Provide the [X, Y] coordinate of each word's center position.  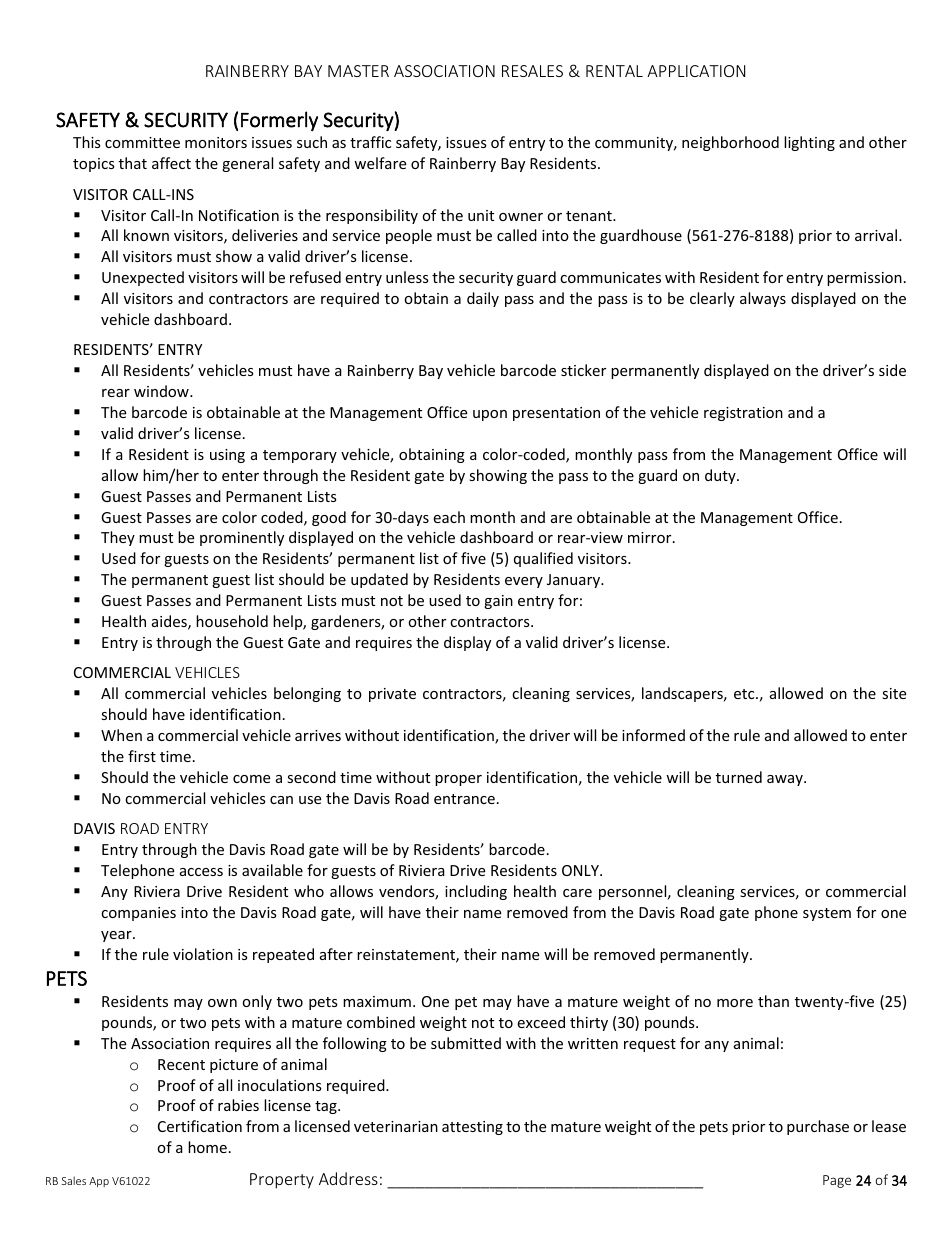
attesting [472, 1128]
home [207, 1147]
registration [743, 414]
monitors [216, 142]
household [232, 621]
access [201, 872]
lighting [809, 143]
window [162, 391]
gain [498, 602]
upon [490, 415]
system [827, 914]
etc [745, 694]
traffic [370, 142]
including [476, 892]
